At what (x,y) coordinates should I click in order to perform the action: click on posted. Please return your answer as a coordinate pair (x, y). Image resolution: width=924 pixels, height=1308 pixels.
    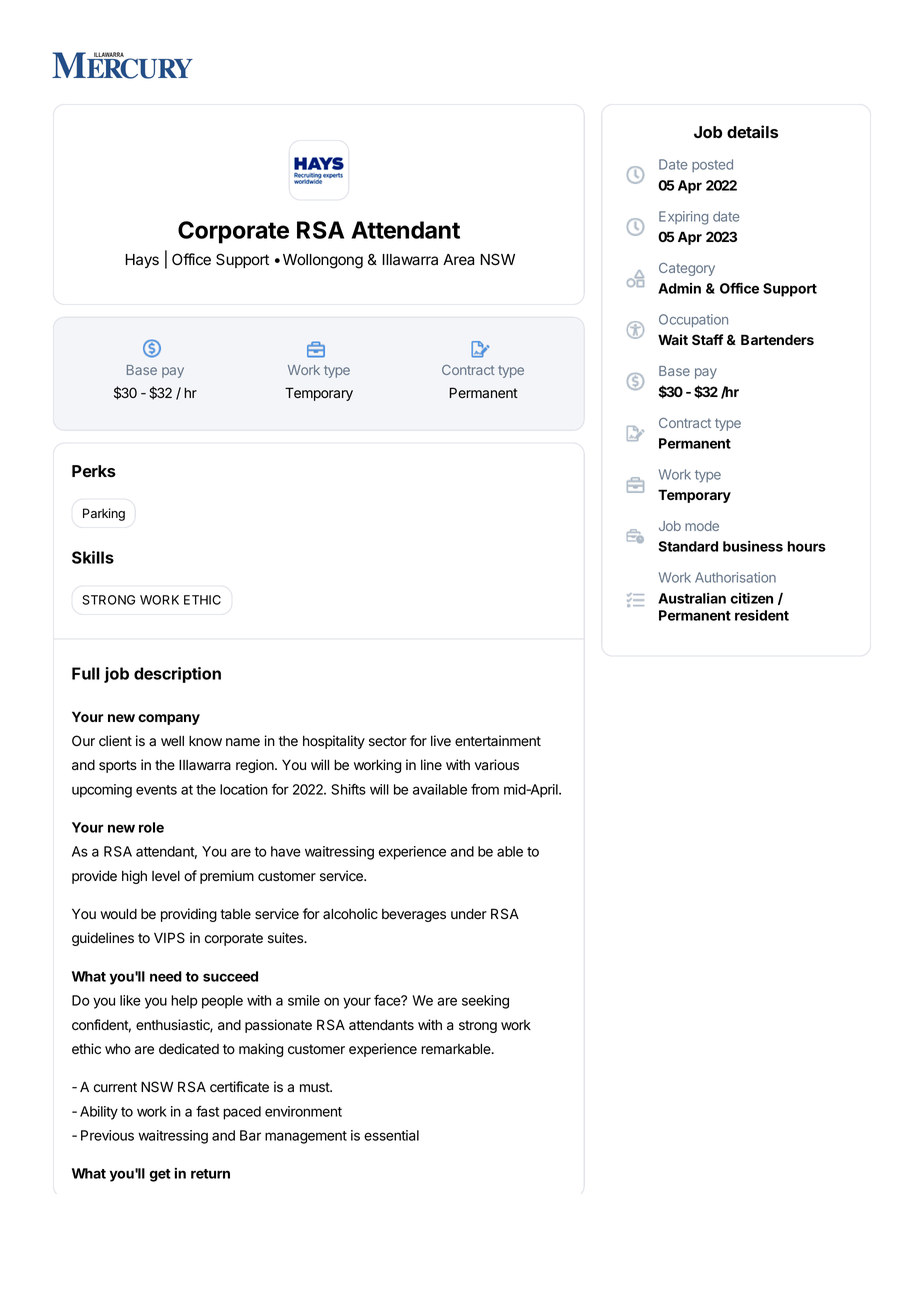
    Looking at the image, I should click on (712, 165).
